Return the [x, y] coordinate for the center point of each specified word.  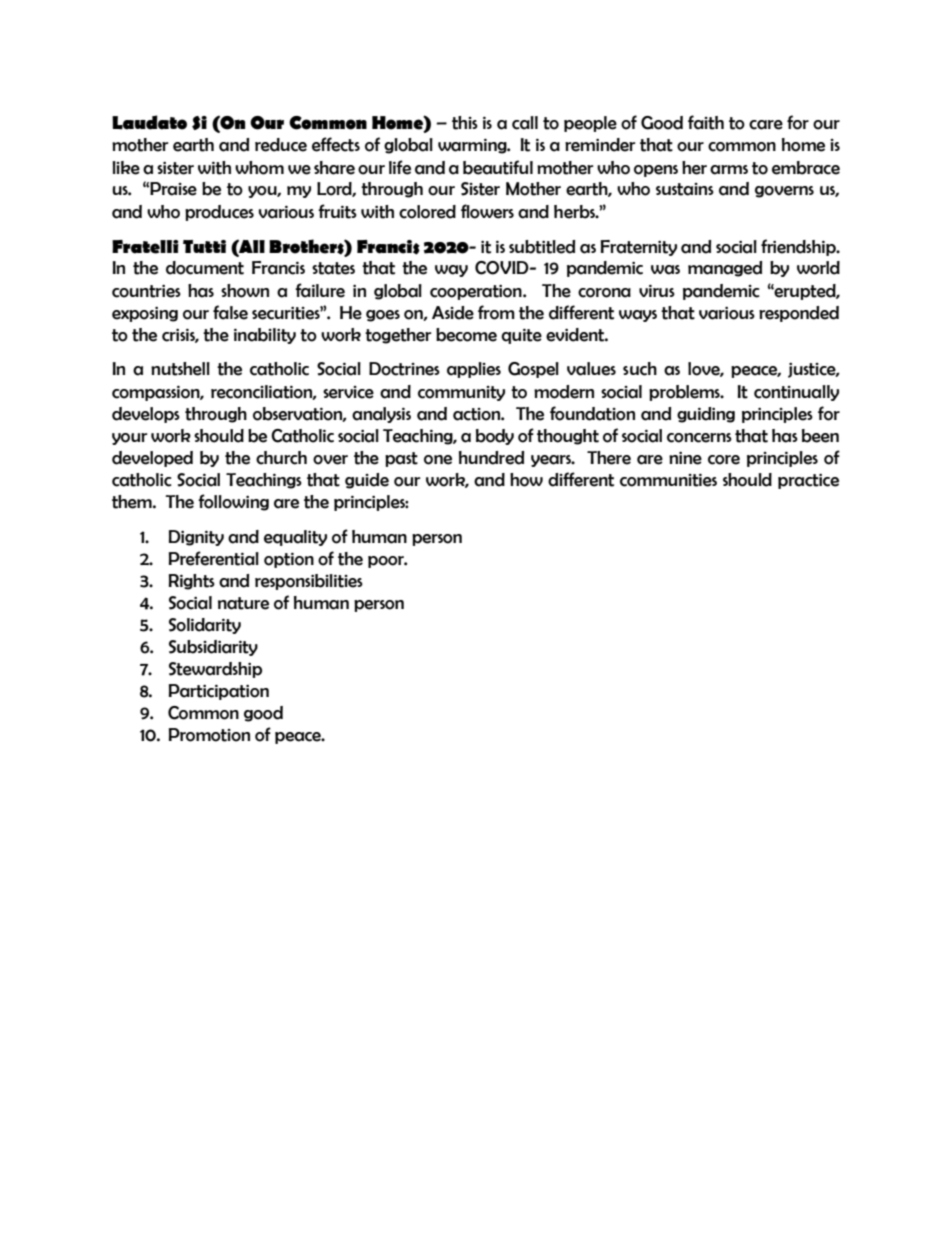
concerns [699, 438]
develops [146, 415]
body [495, 437]
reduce [281, 145]
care [766, 125]
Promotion [209, 735]
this [465, 123]
